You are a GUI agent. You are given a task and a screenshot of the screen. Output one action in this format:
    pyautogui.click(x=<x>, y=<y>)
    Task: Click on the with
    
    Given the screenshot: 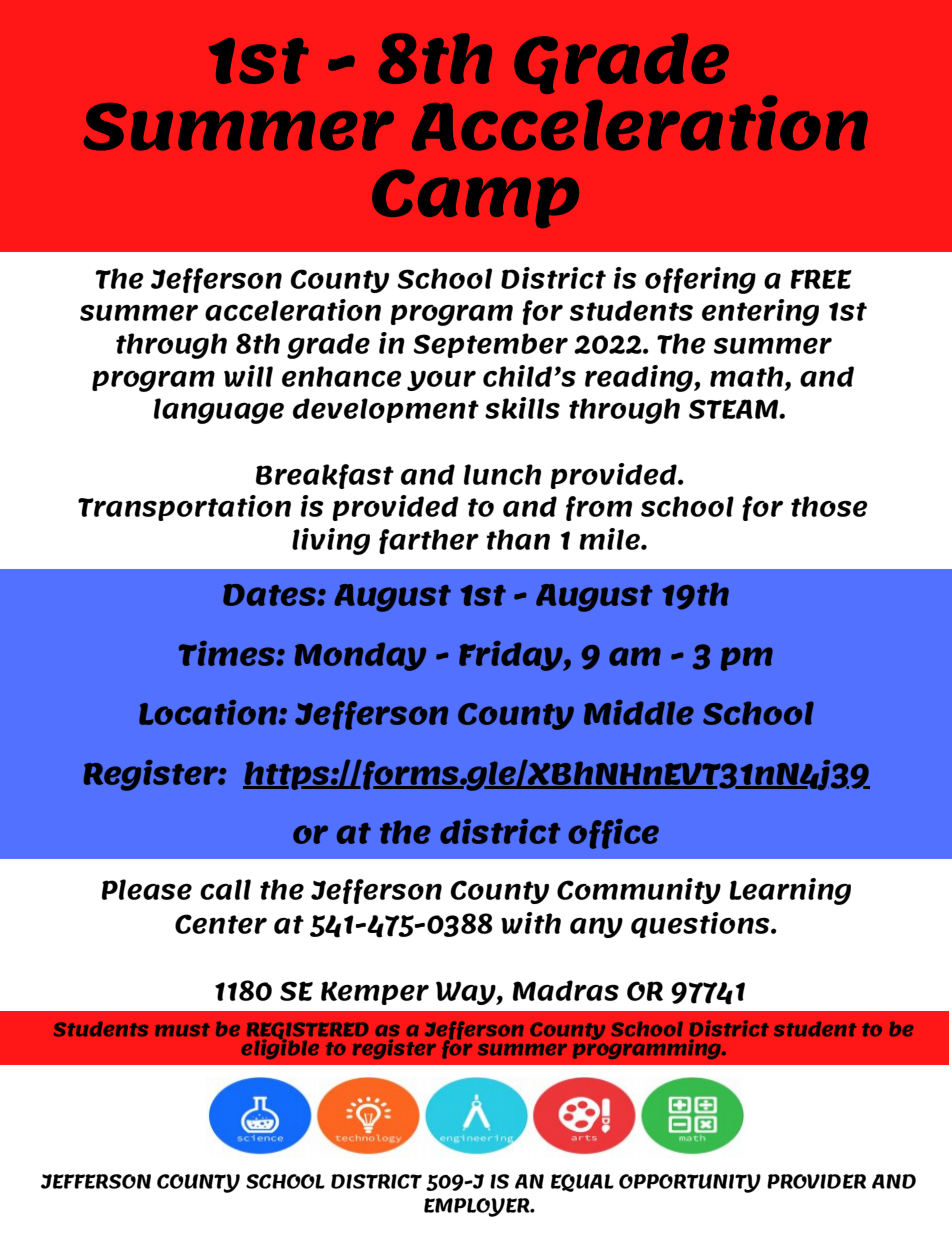 What is the action you would take?
    pyautogui.click(x=531, y=923)
